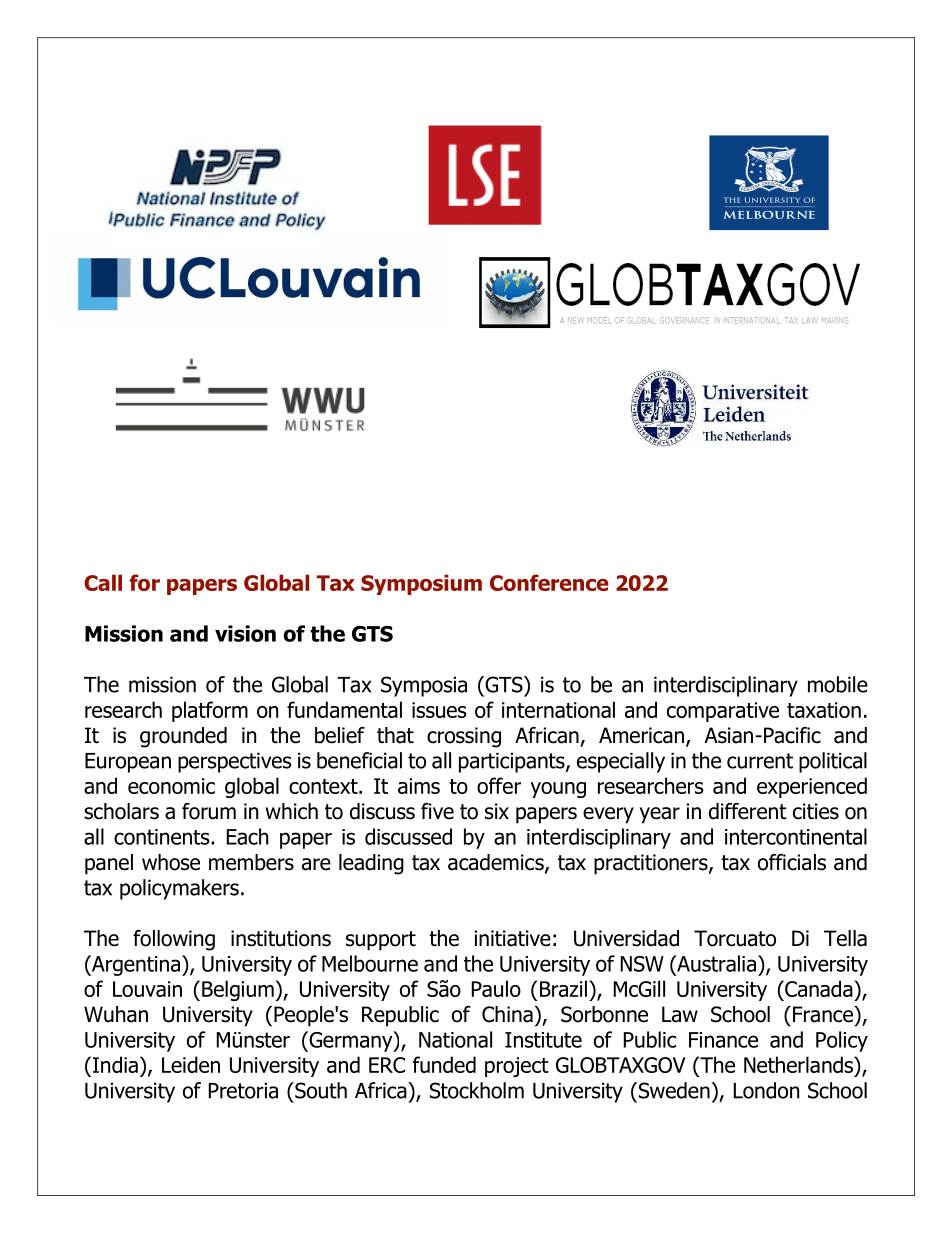  What do you see at coordinates (796, 836) in the document?
I see `intercontinental` at bounding box center [796, 836].
